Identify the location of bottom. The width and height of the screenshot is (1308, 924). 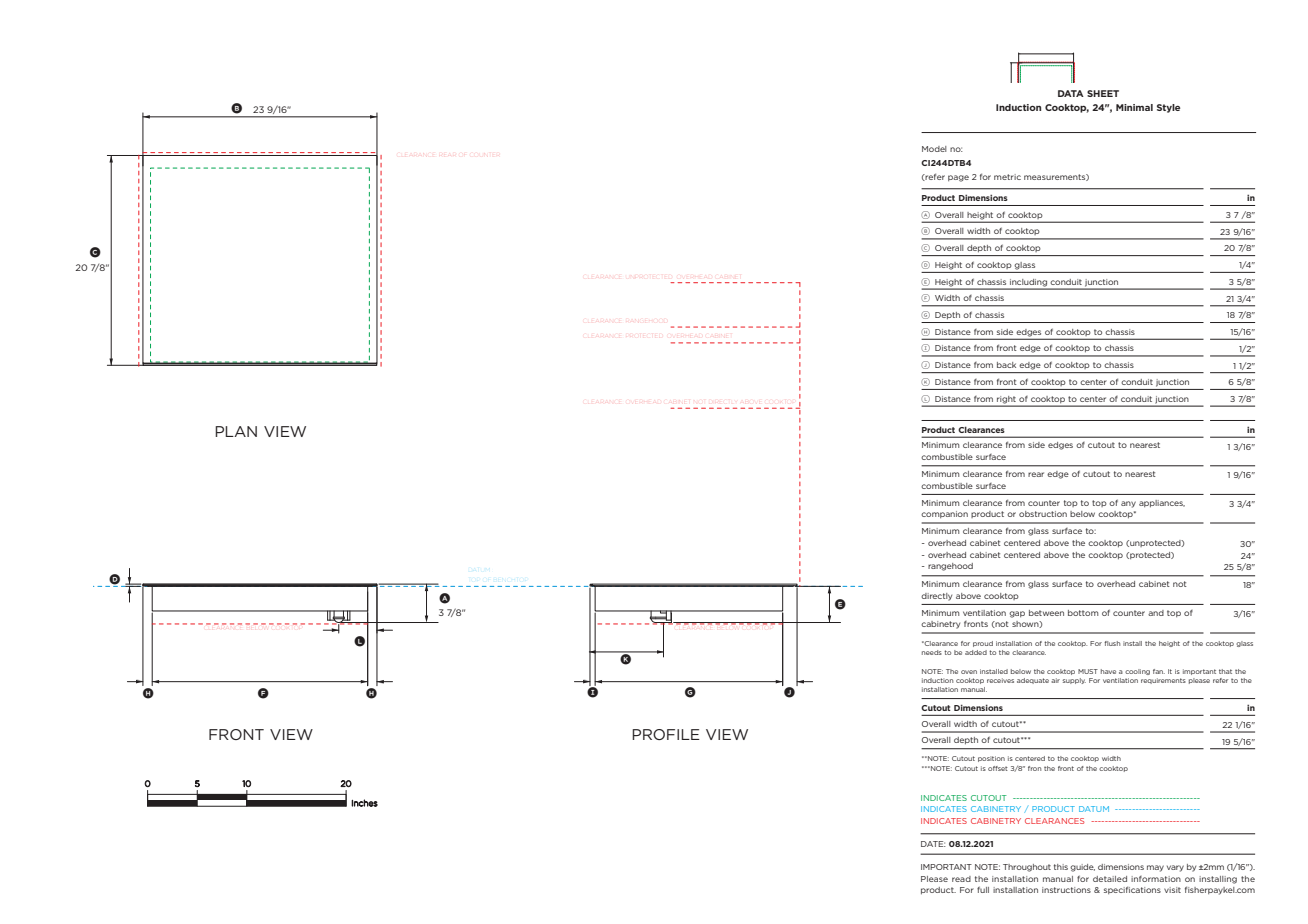
(1083, 613).
